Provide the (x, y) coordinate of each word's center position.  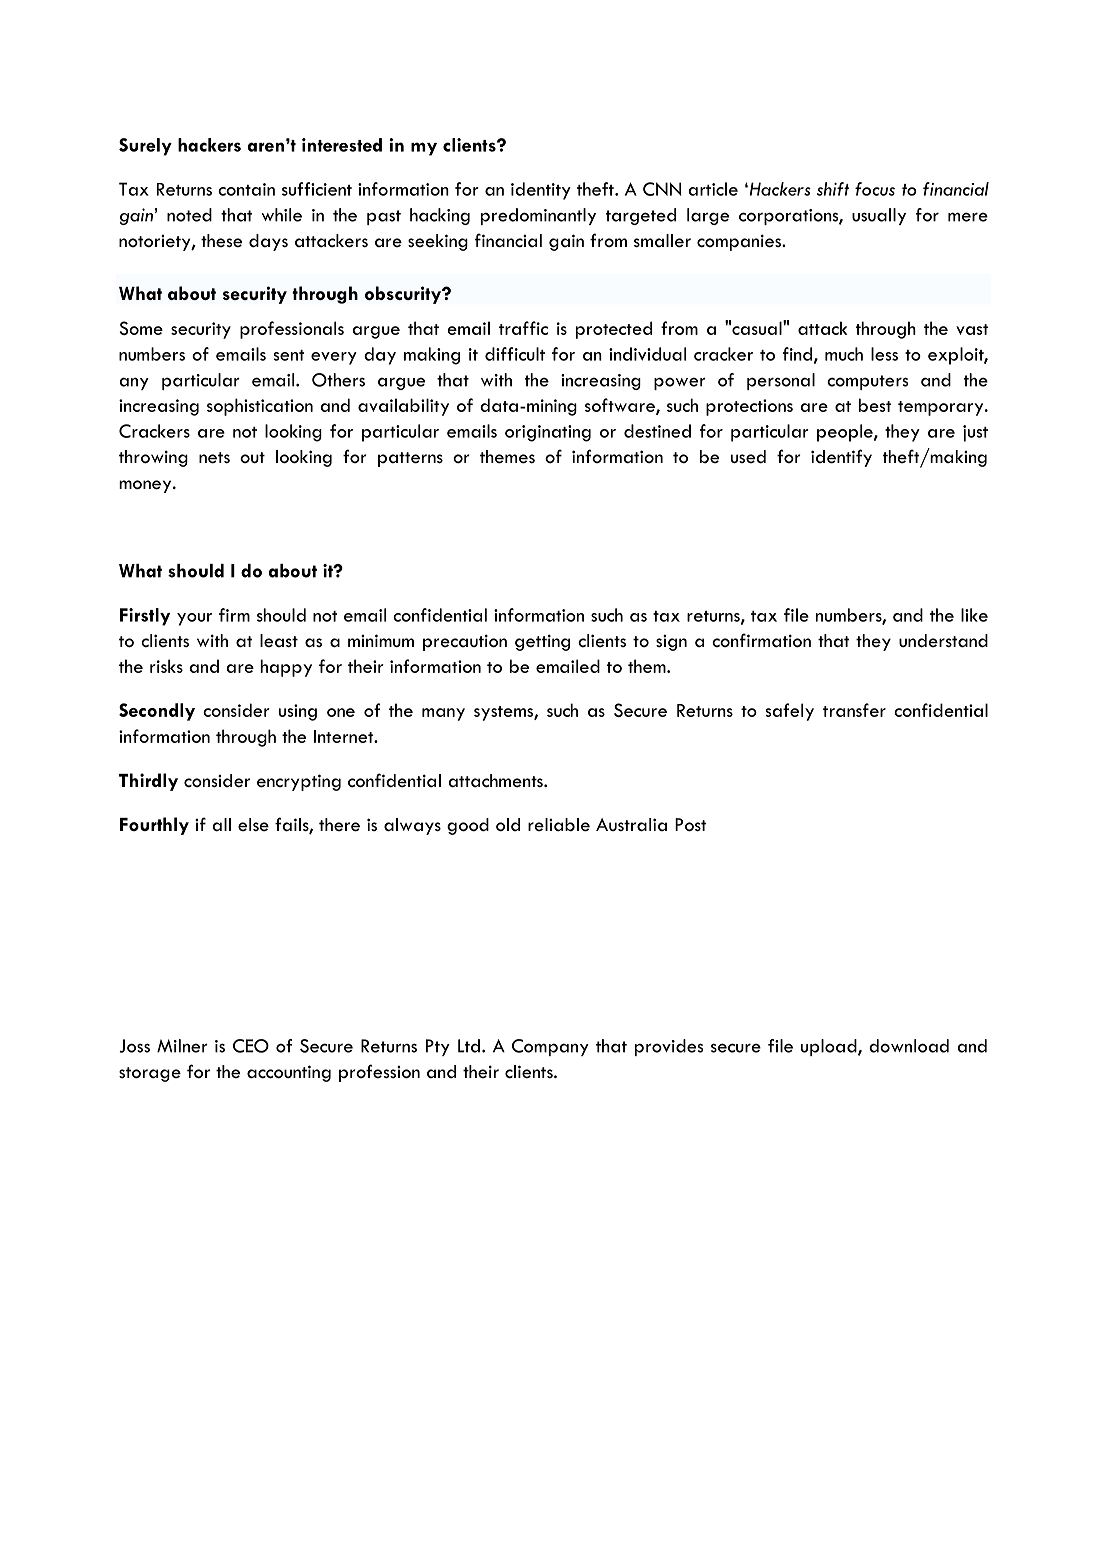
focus (875, 189)
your (194, 619)
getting (542, 642)
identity (541, 191)
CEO (251, 1046)
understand (943, 641)
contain (246, 189)
